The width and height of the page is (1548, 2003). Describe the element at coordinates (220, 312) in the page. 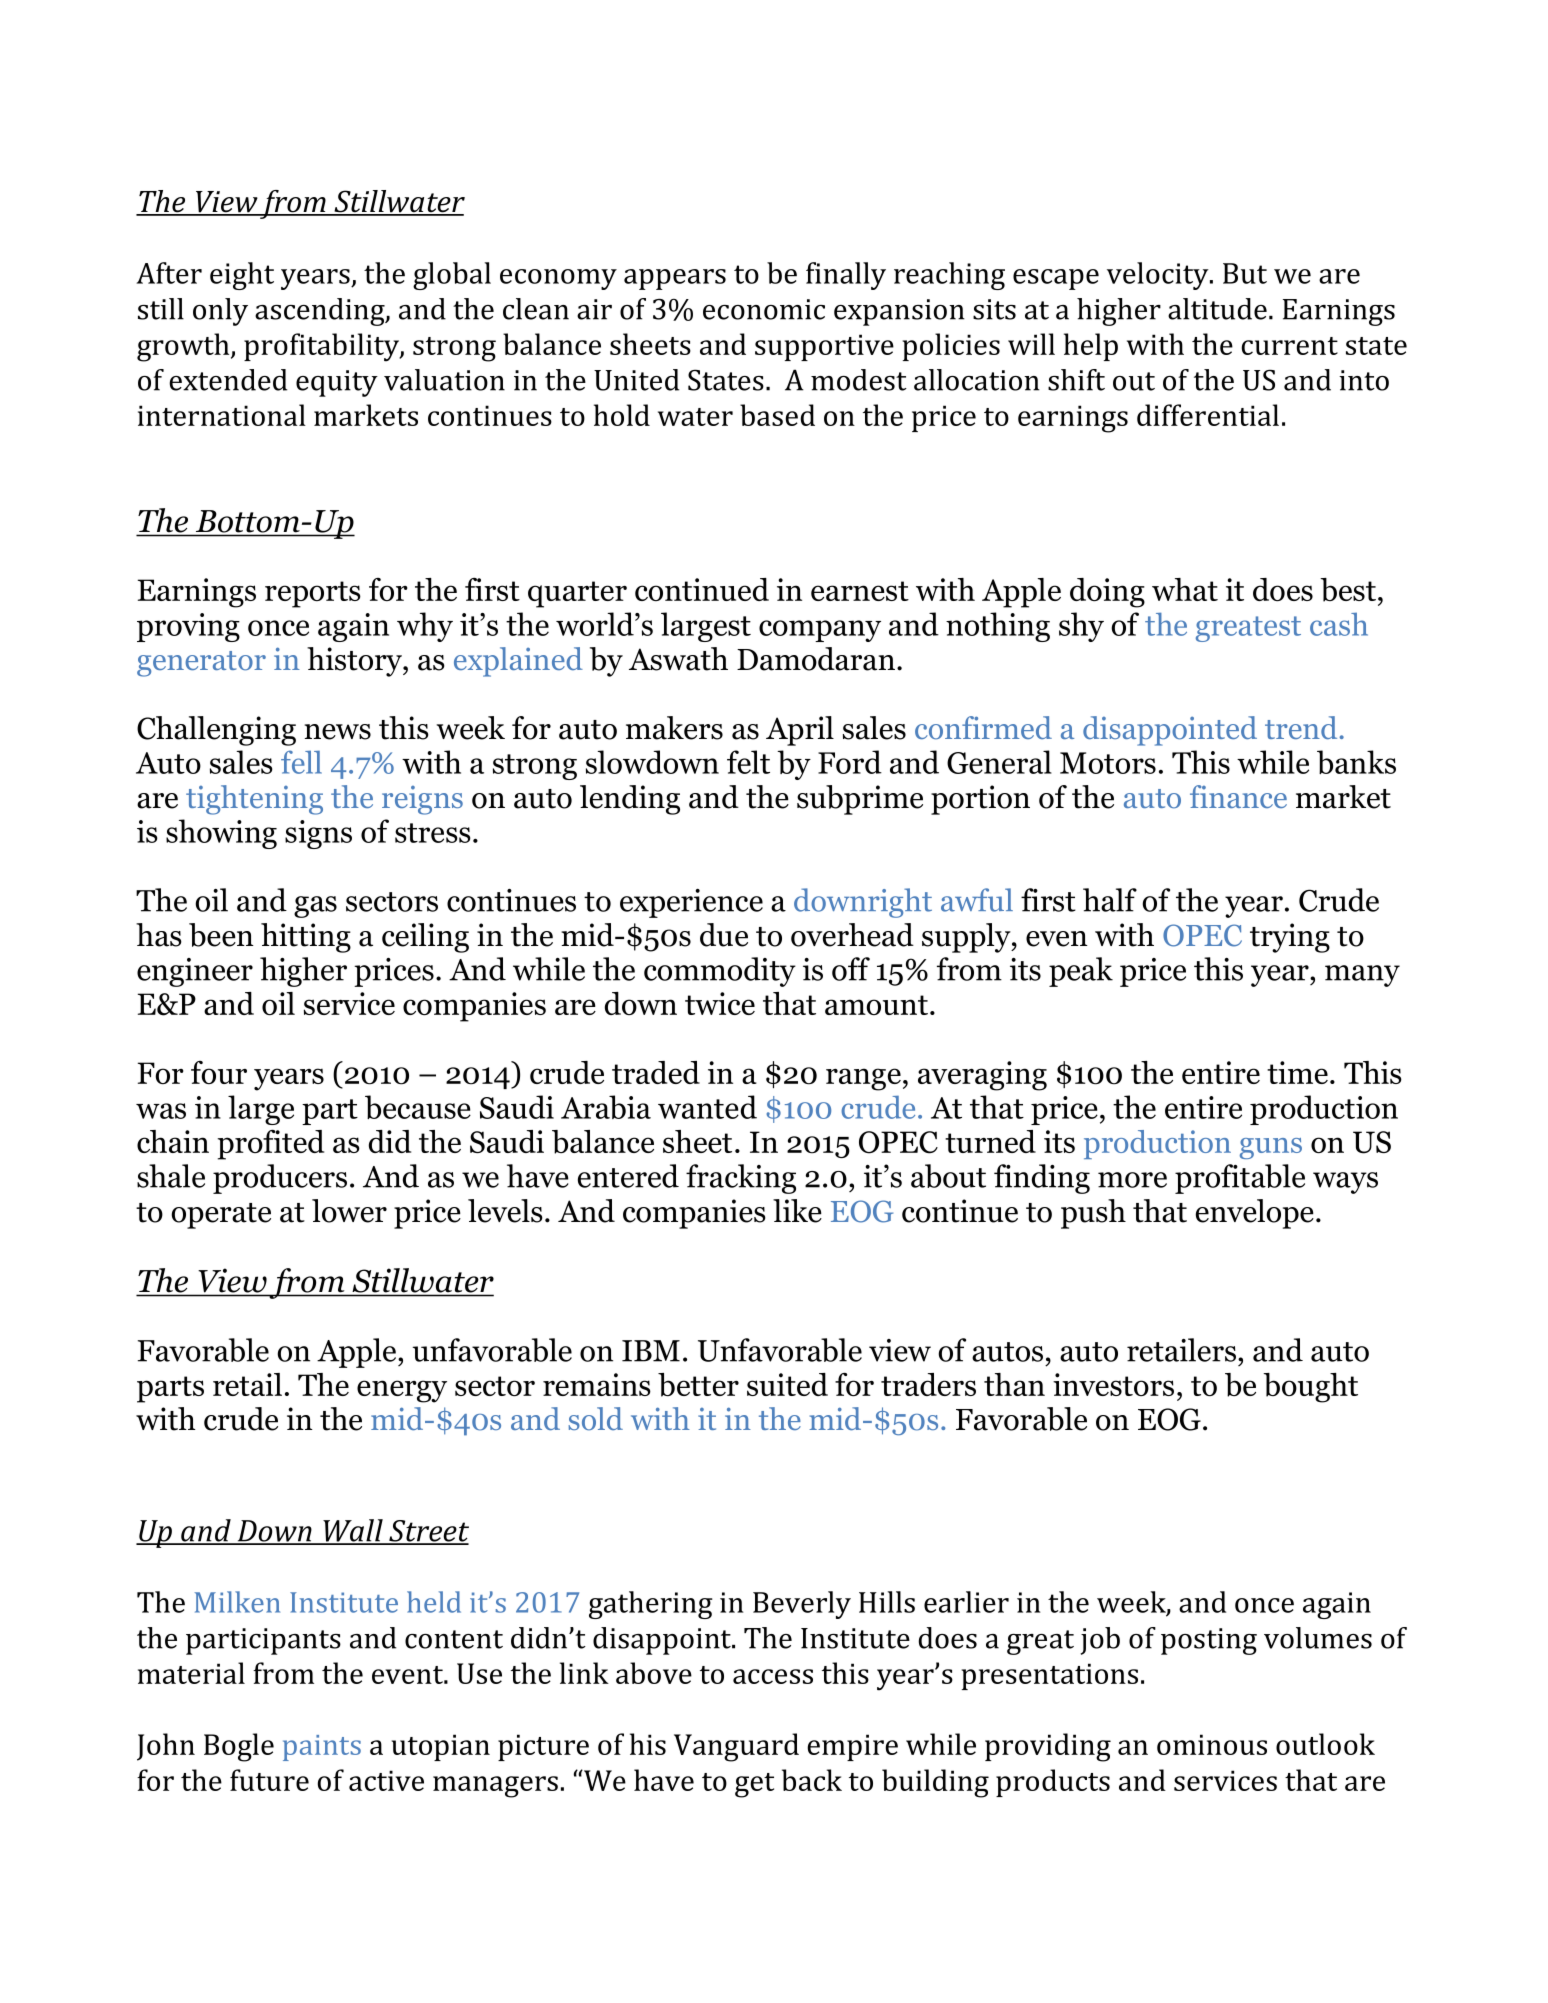

I see `only` at that location.
